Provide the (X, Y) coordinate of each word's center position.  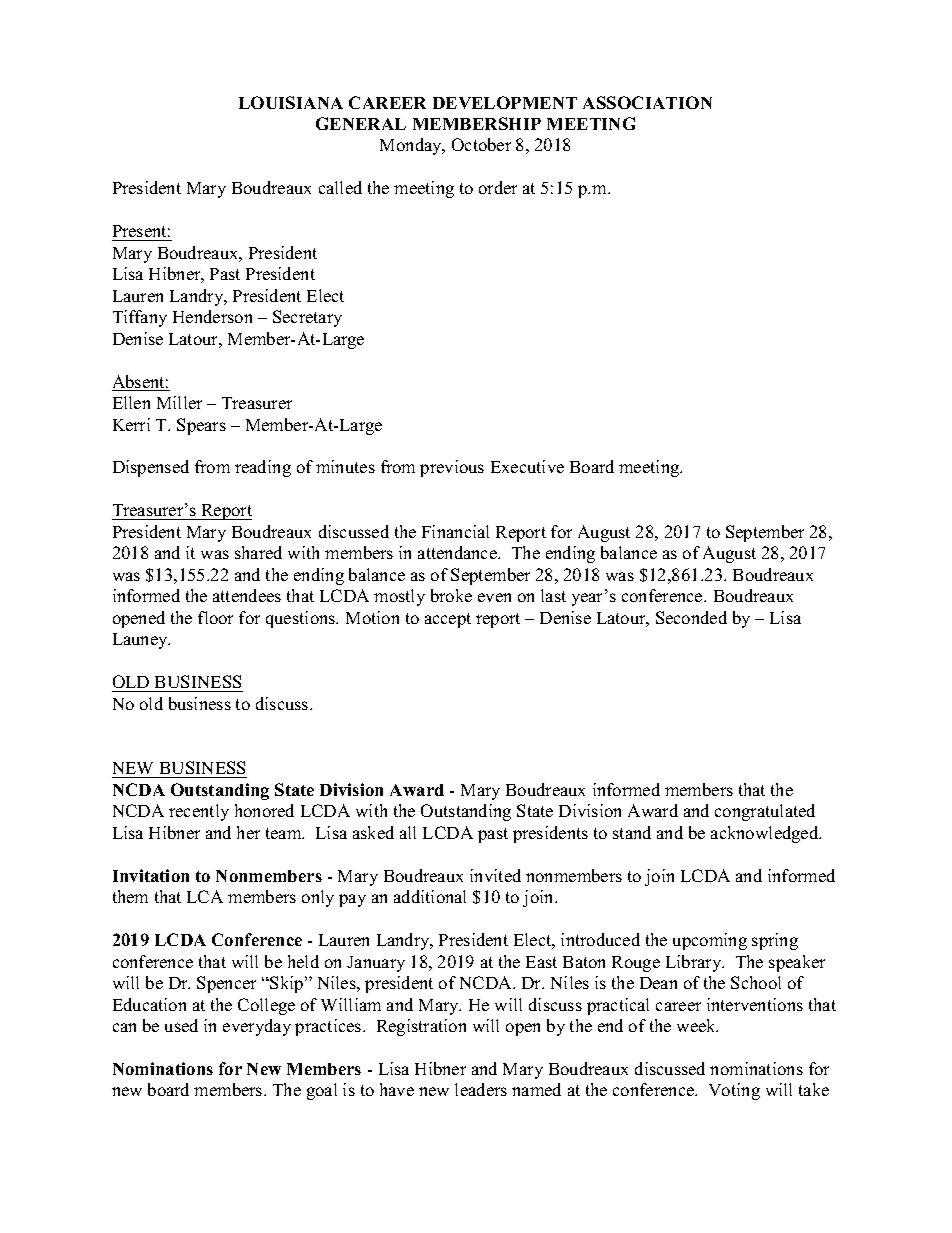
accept (448, 620)
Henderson (212, 316)
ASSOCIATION (647, 102)
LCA (205, 896)
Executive (527, 466)
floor (215, 617)
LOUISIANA (291, 102)
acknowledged (766, 834)
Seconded (691, 617)
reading (263, 468)
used (181, 1025)
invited (495, 875)
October (481, 144)
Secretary (307, 318)
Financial (455, 531)
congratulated (765, 812)
